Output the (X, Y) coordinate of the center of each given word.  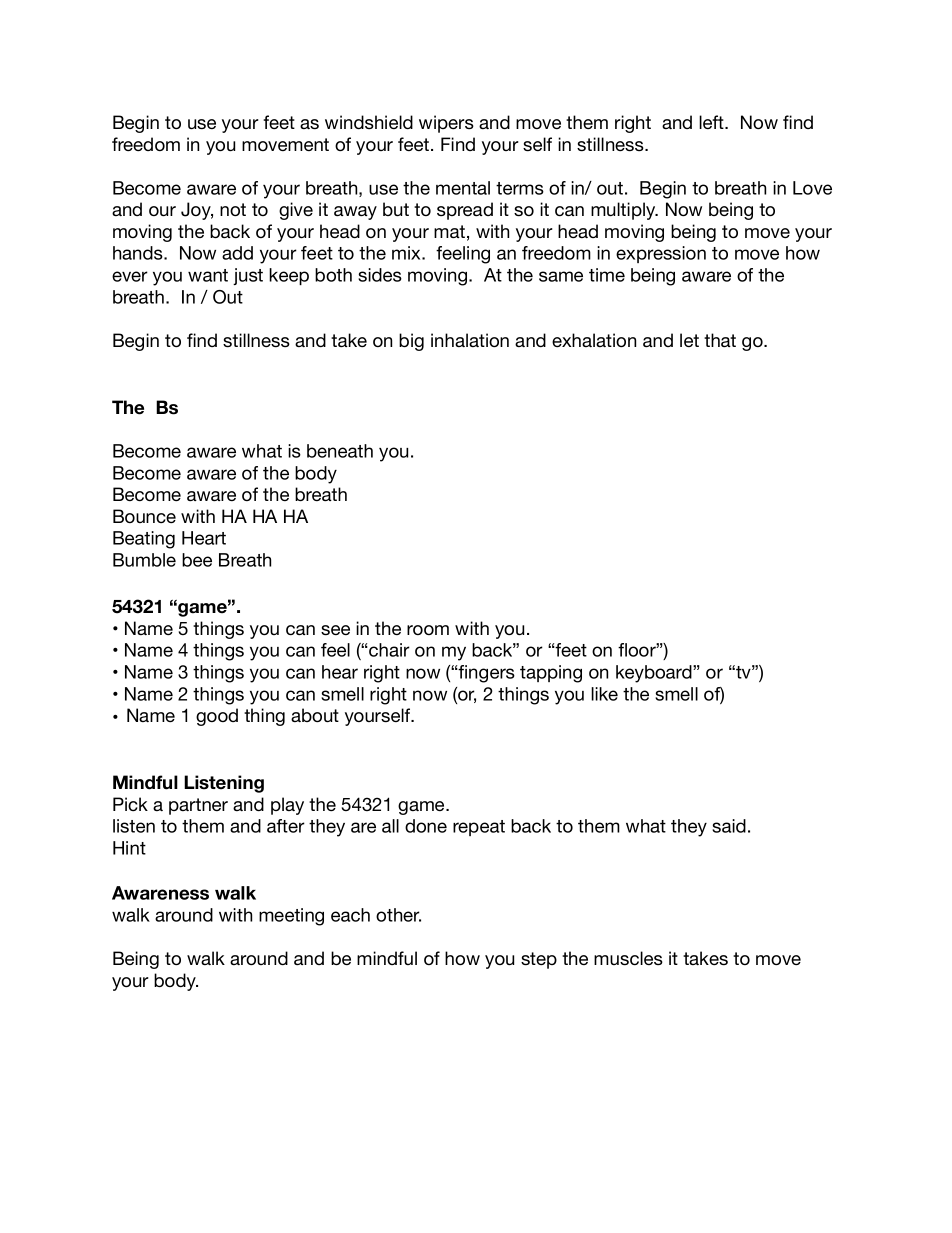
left (712, 122)
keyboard (655, 674)
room (428, 630)
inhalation (470, 340)
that (720, 340)
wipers (446, 124)
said (729, 826)
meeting (291, 917)
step (539, 960)
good (217, 717)
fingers (486, 674)
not (233, 209)
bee (197, 560)
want (208, 275)
